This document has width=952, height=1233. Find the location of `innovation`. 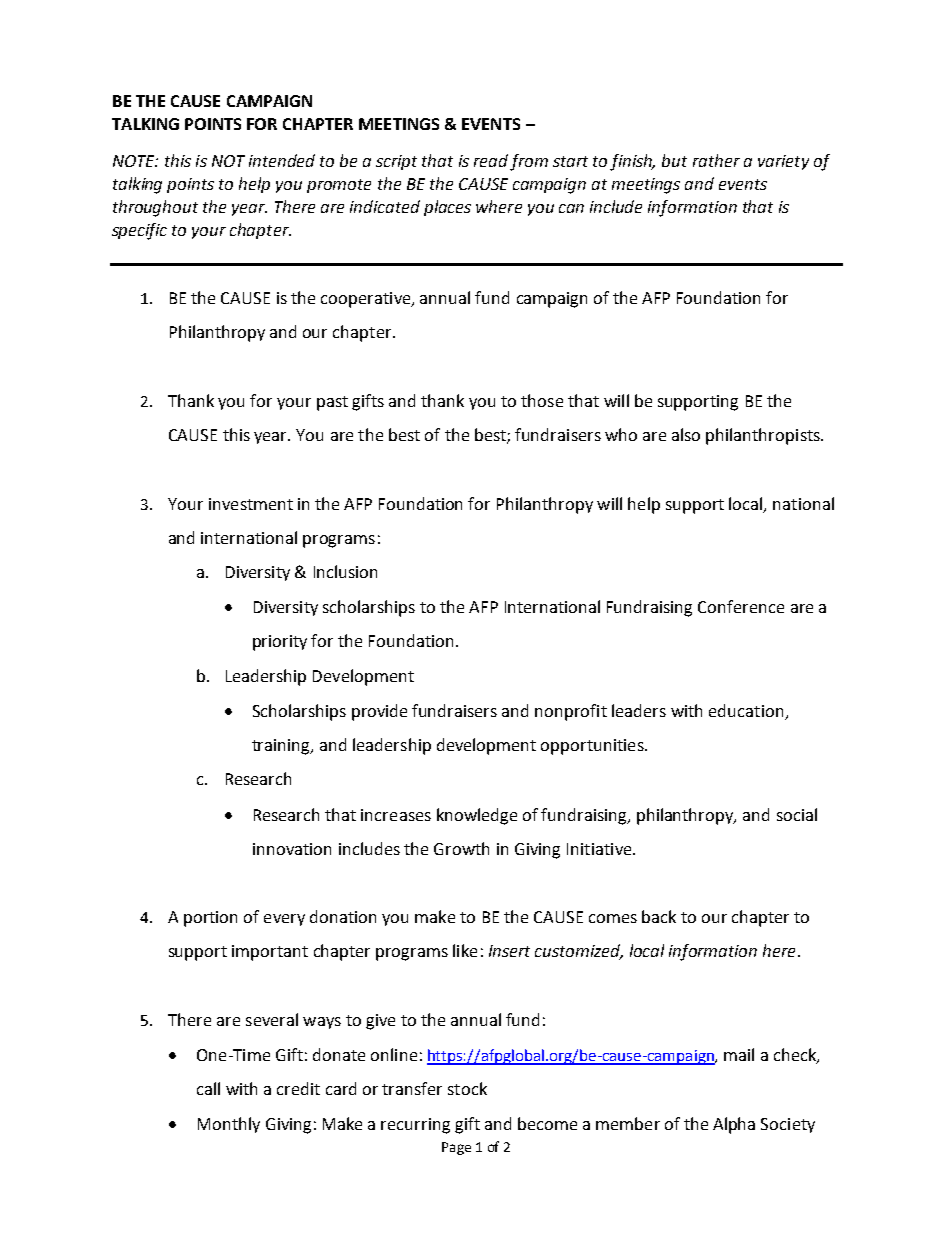

innovation is located at coordinates (292, 849).
